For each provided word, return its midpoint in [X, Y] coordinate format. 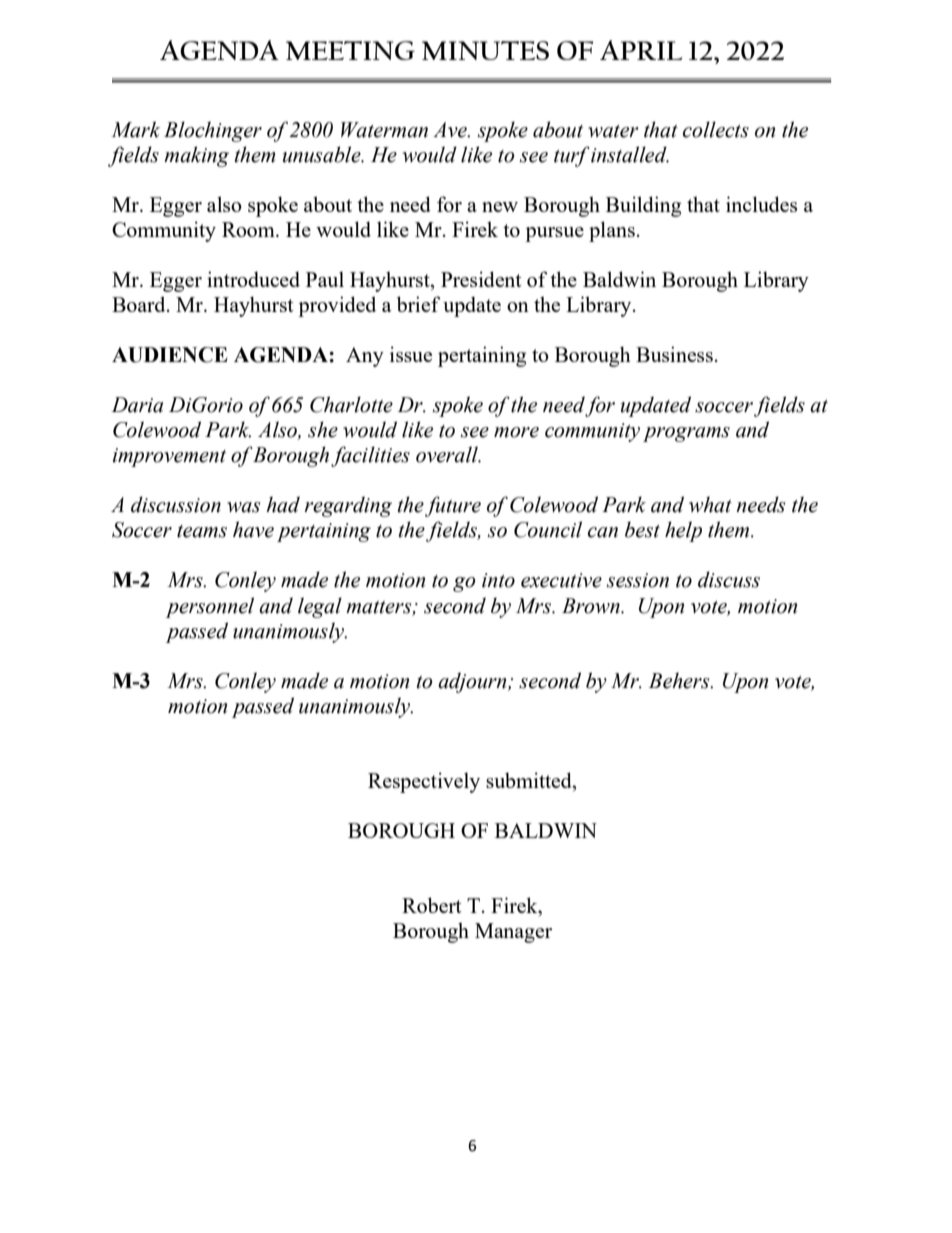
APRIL [641, 50]
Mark [135, 129]
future [453, 506]
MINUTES [485, 50]
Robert [432, 905]
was [244, 507]
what [710, 504]
